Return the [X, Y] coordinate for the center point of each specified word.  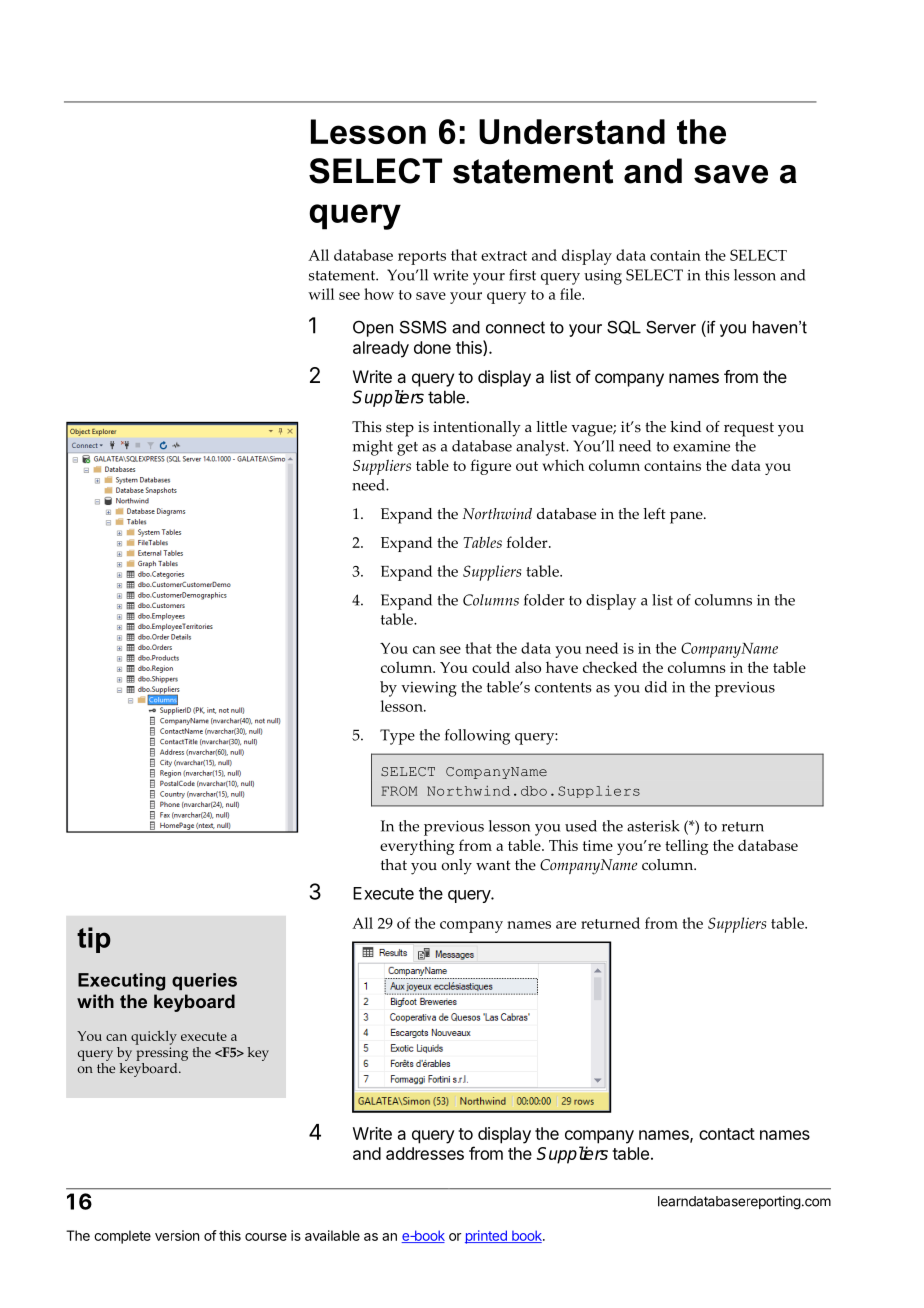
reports [422, 258]
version [177, 1235]
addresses [425, 1153]
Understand [572, 131]
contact [727, 1134]
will [321, 294]
